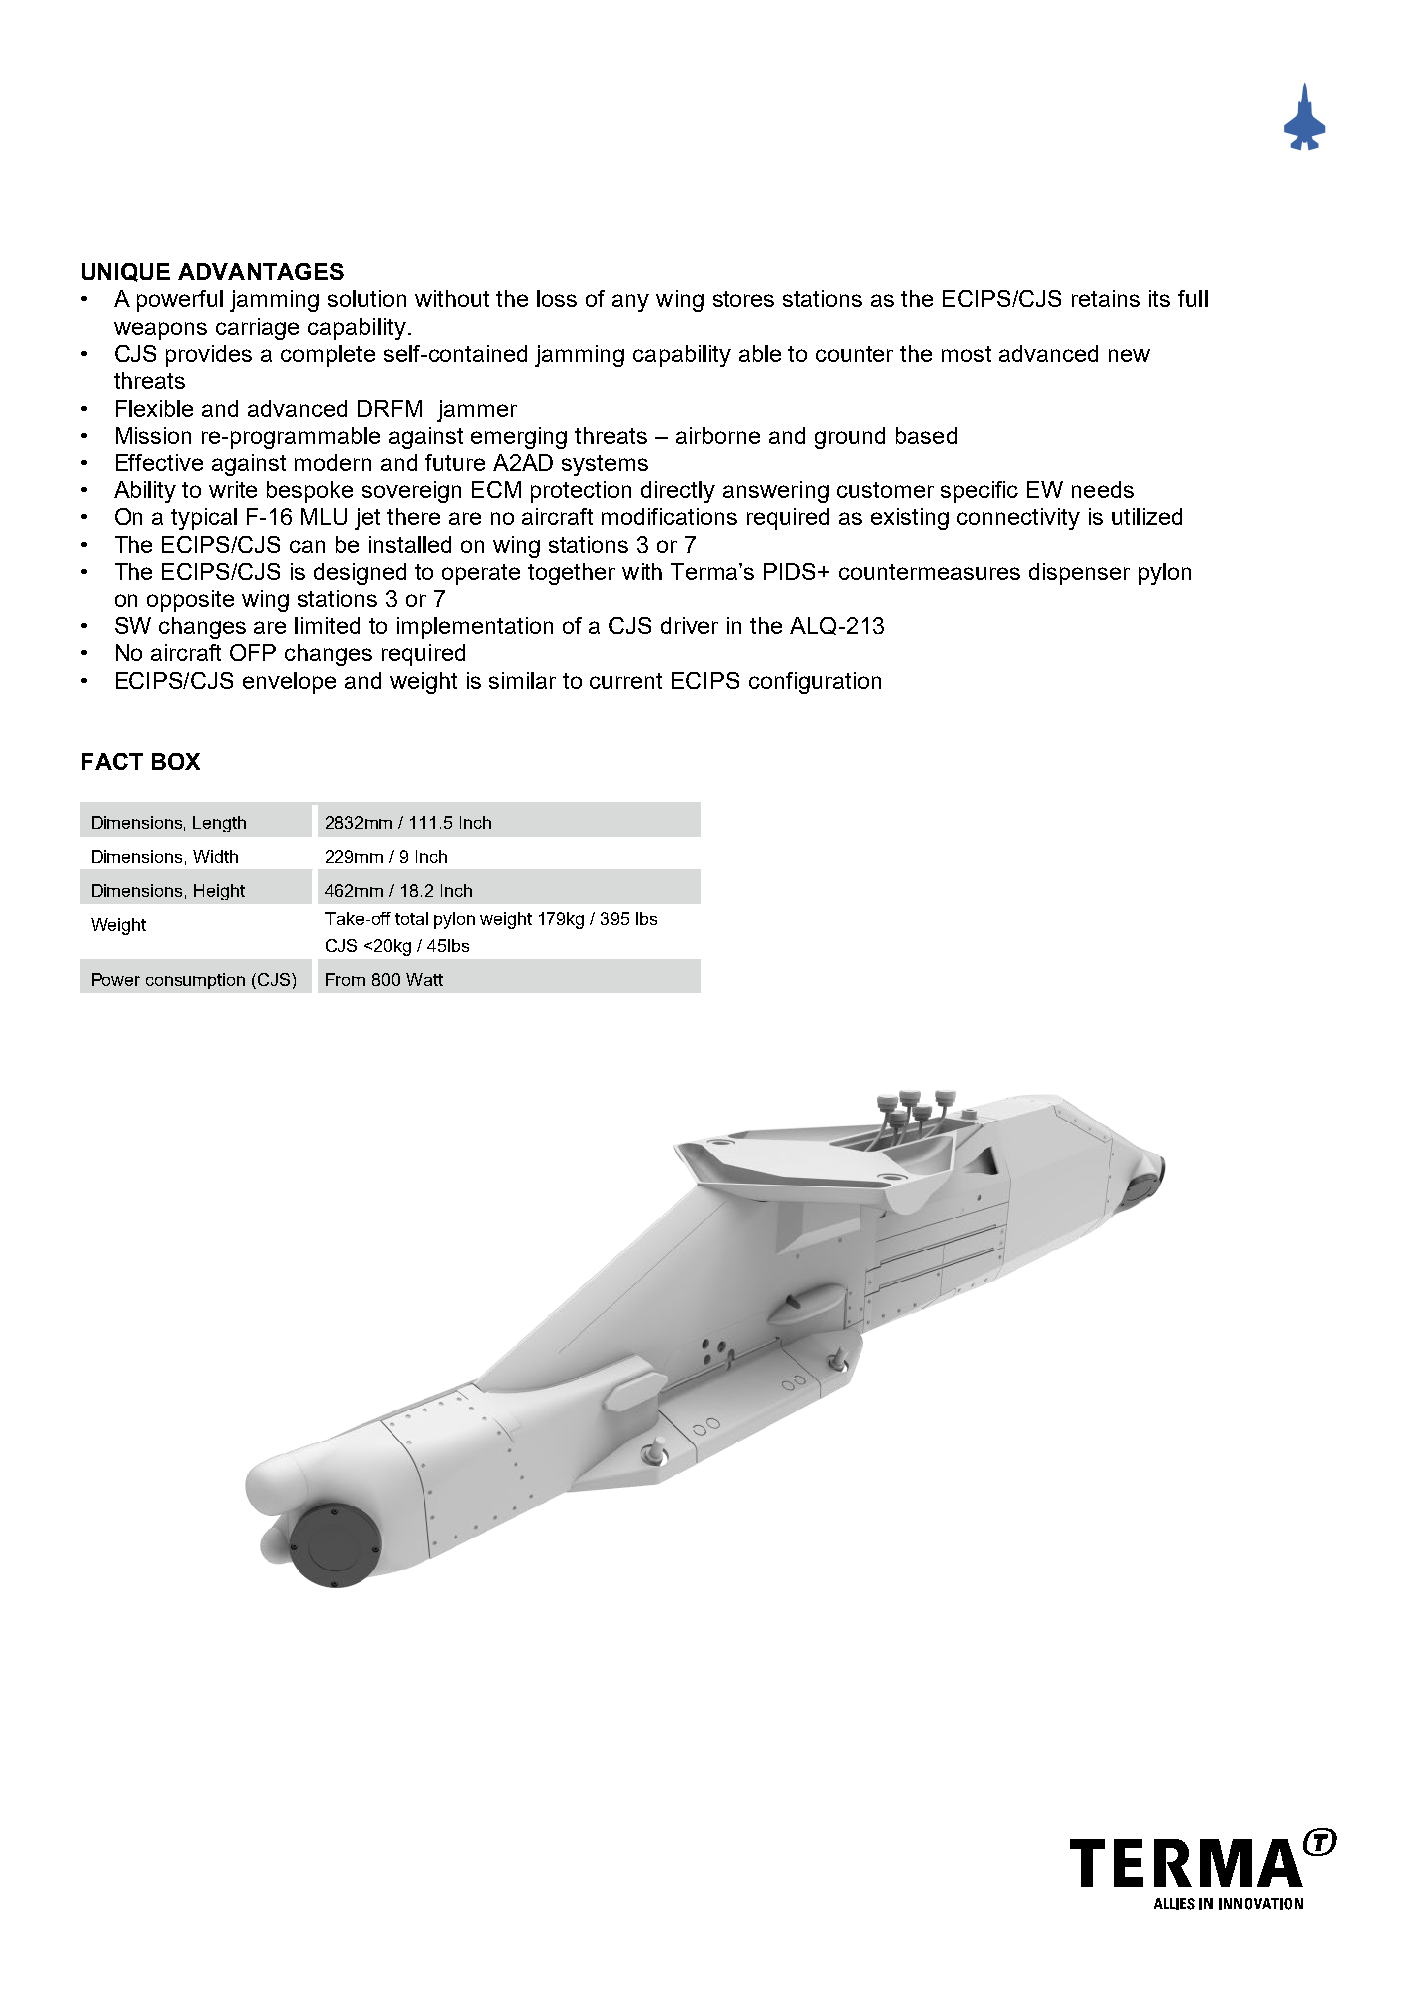 The height and width of the image is (1992, 1408). I want to click on driver, so click(689, 625).
